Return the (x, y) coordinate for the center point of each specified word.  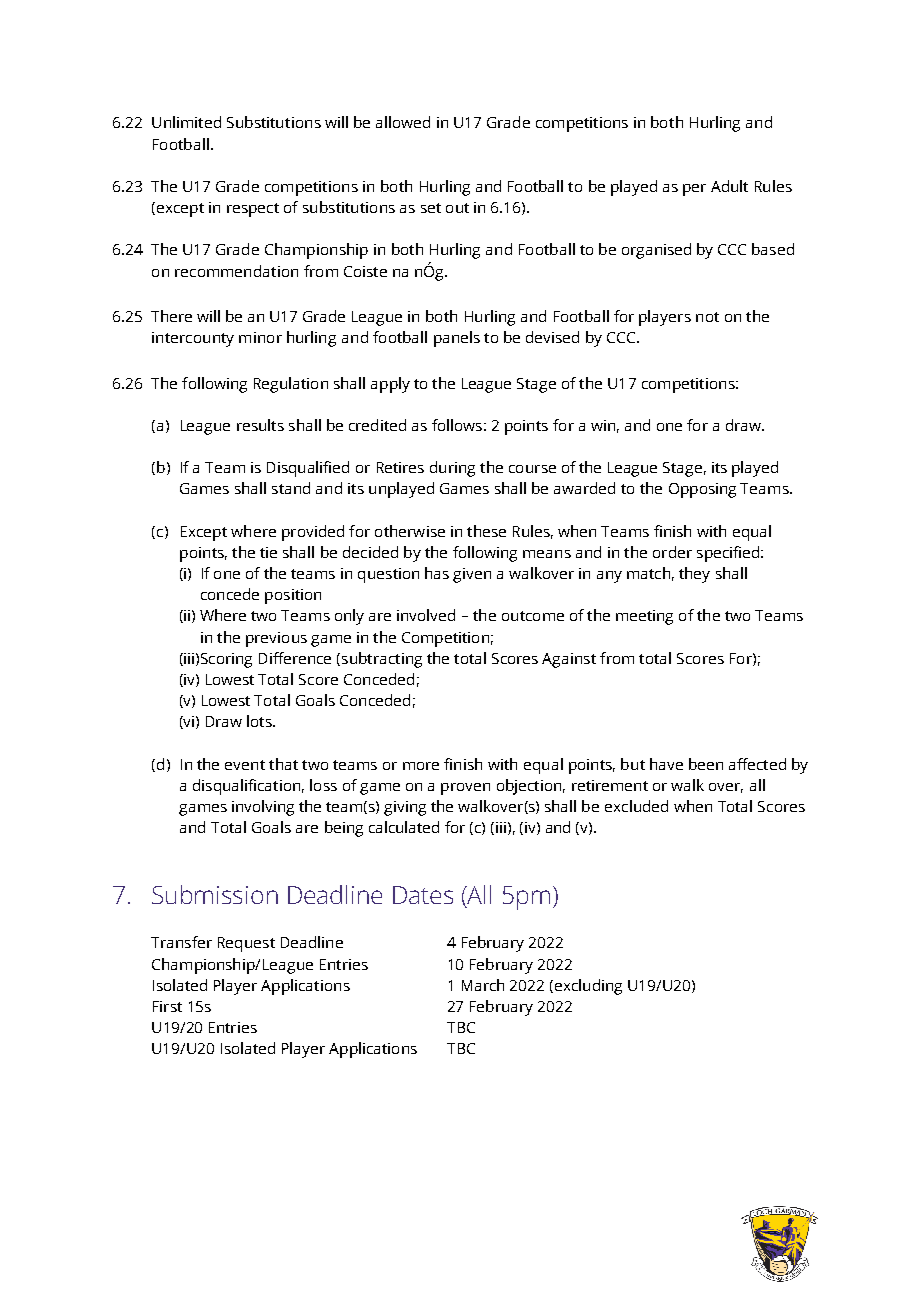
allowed (403, 122)
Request (246, 944)
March (483, 985)
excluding (587, 987)
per (694, 190)
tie (268, 552)
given (472, 575)
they (694, 575)
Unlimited (186, 122)
